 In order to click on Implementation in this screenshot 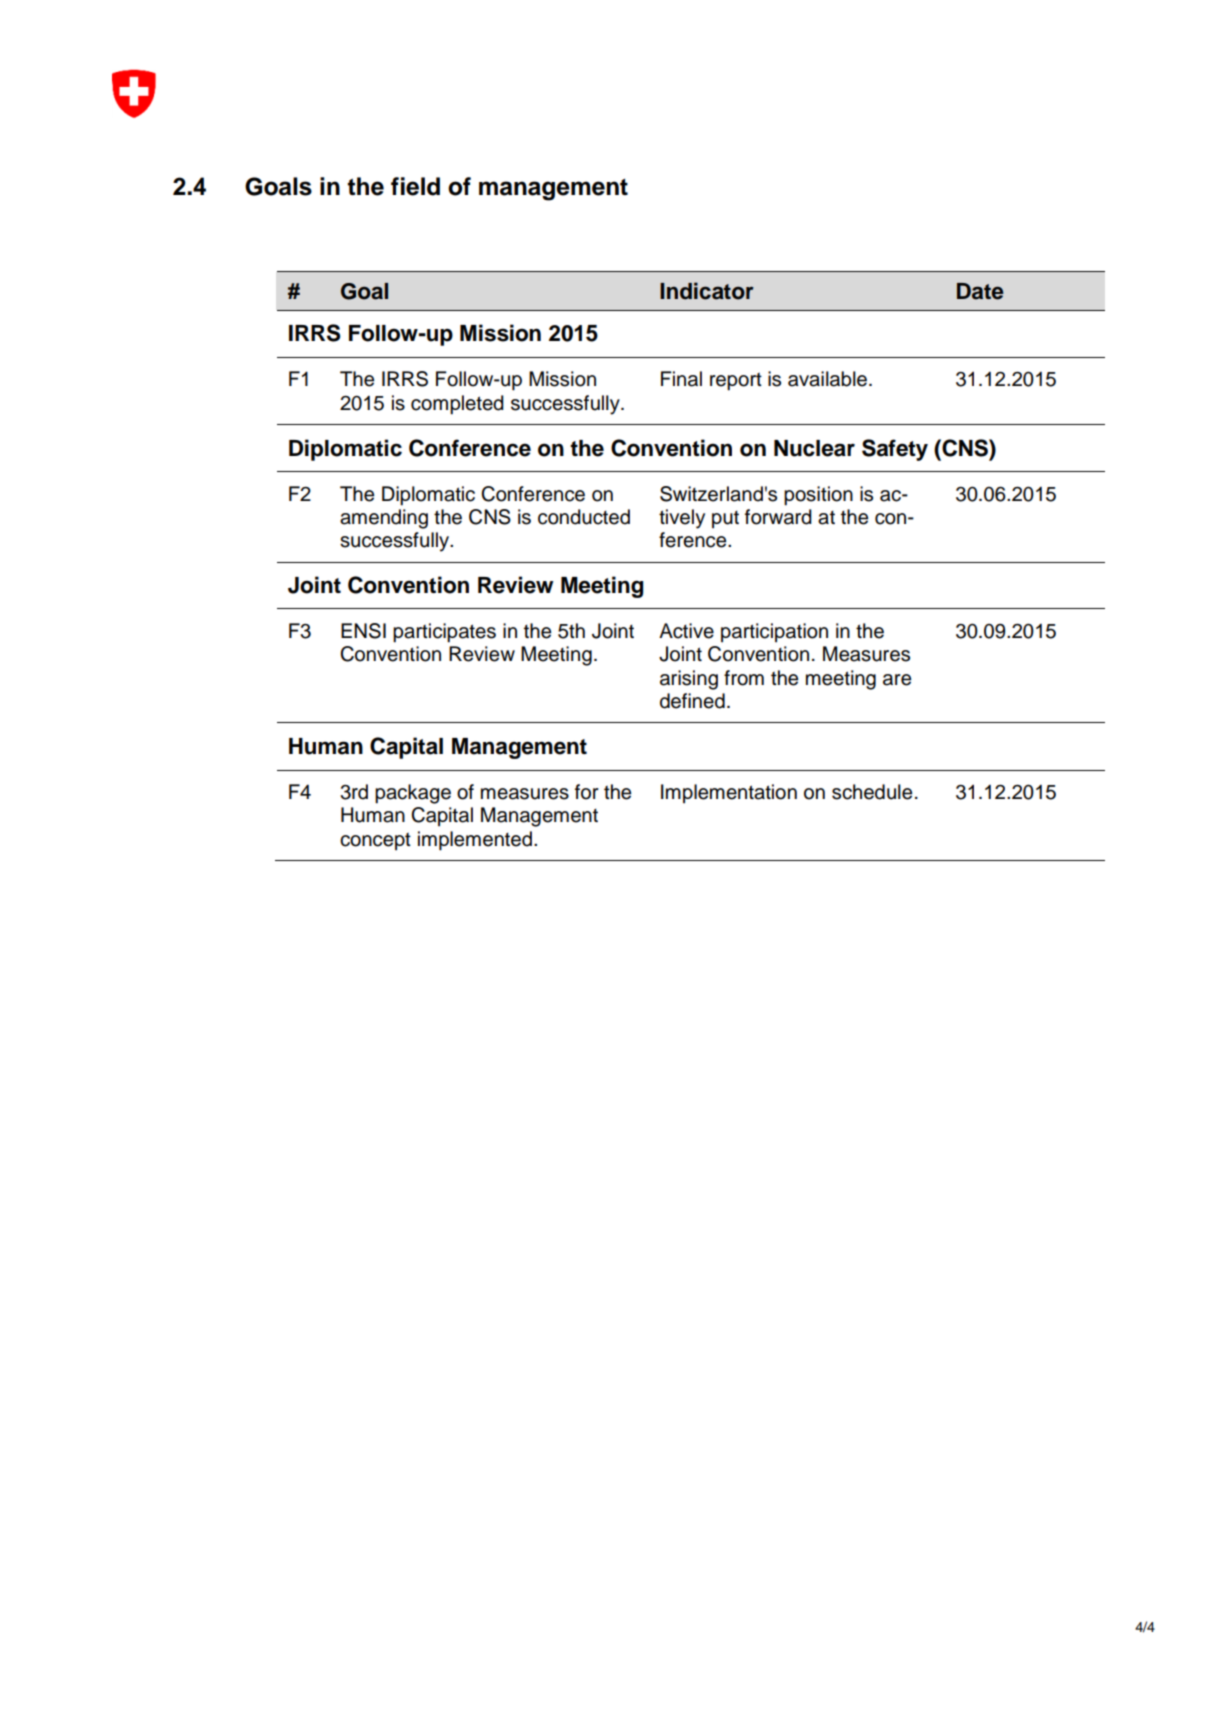, I will do `click(729, 793)`.
